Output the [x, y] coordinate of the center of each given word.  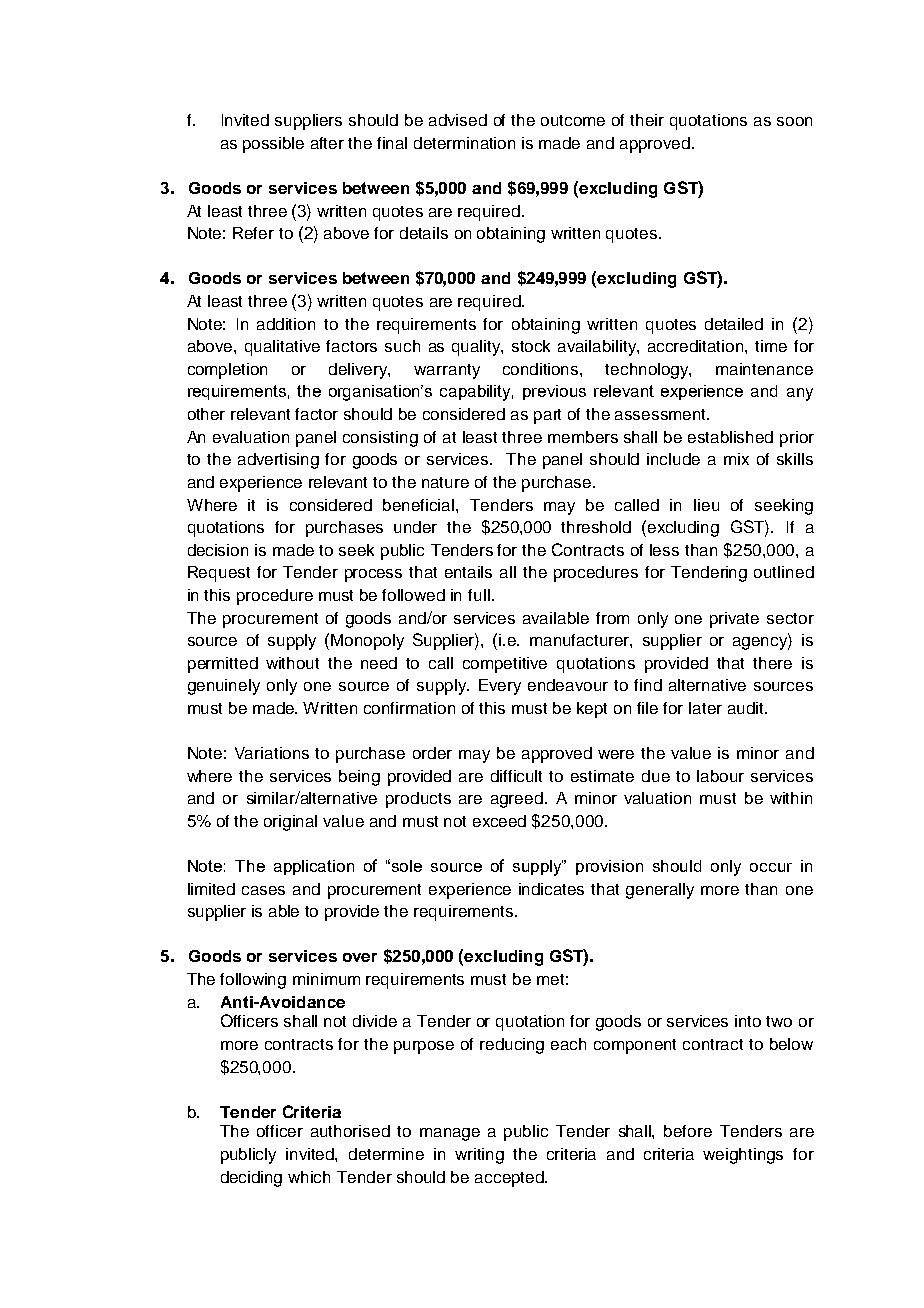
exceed [499, 821]
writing [479, 1156]
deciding [251, 1179]
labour [720, 776]
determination [464, 143]
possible [273, 145]
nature [445, 482]
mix [736, 459]
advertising [278, 461]
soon [794, 121]
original [290, 823]
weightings [743, 1156]
